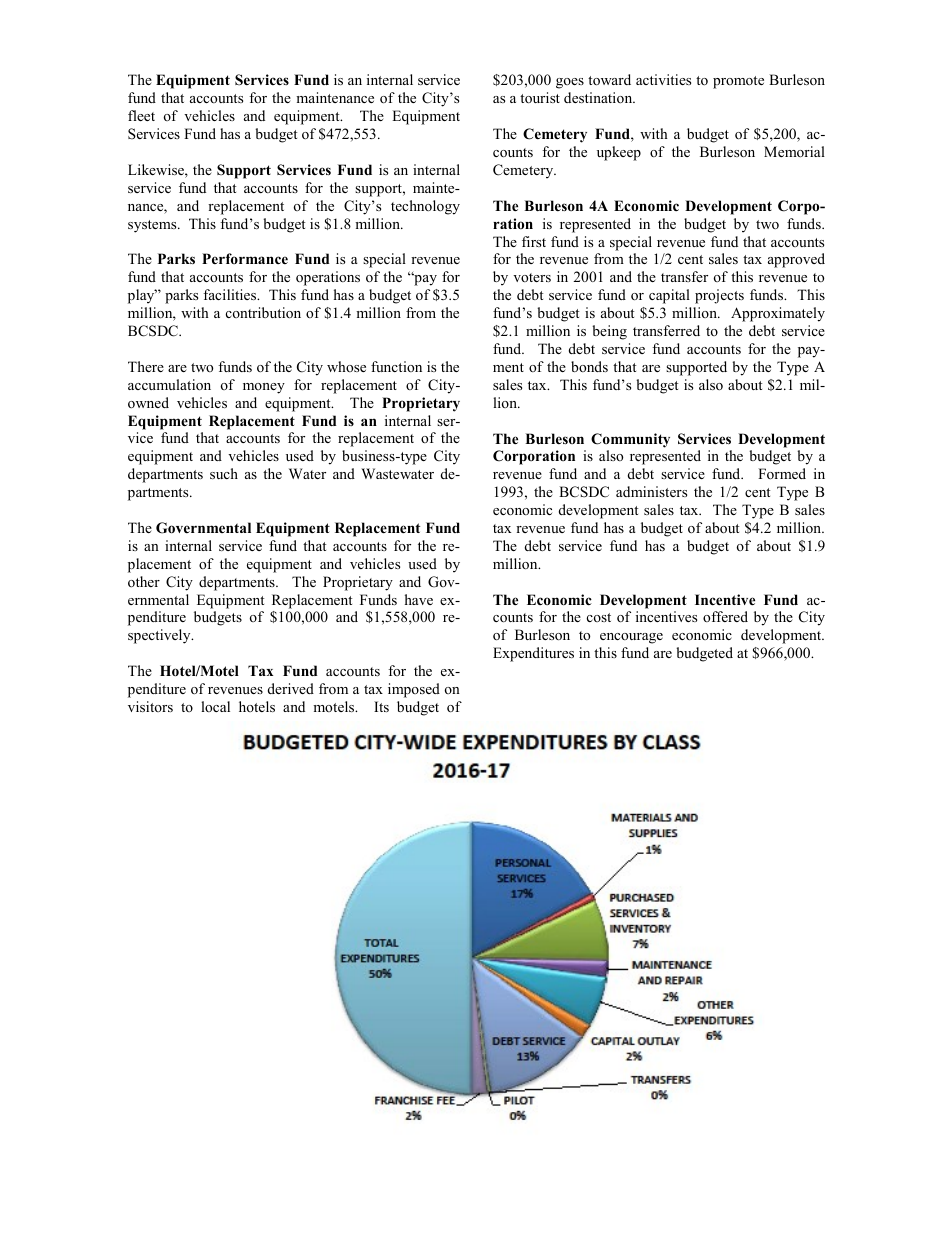 This document has height=1233, width=952. I want to click on fleet, so click(141, 115).
